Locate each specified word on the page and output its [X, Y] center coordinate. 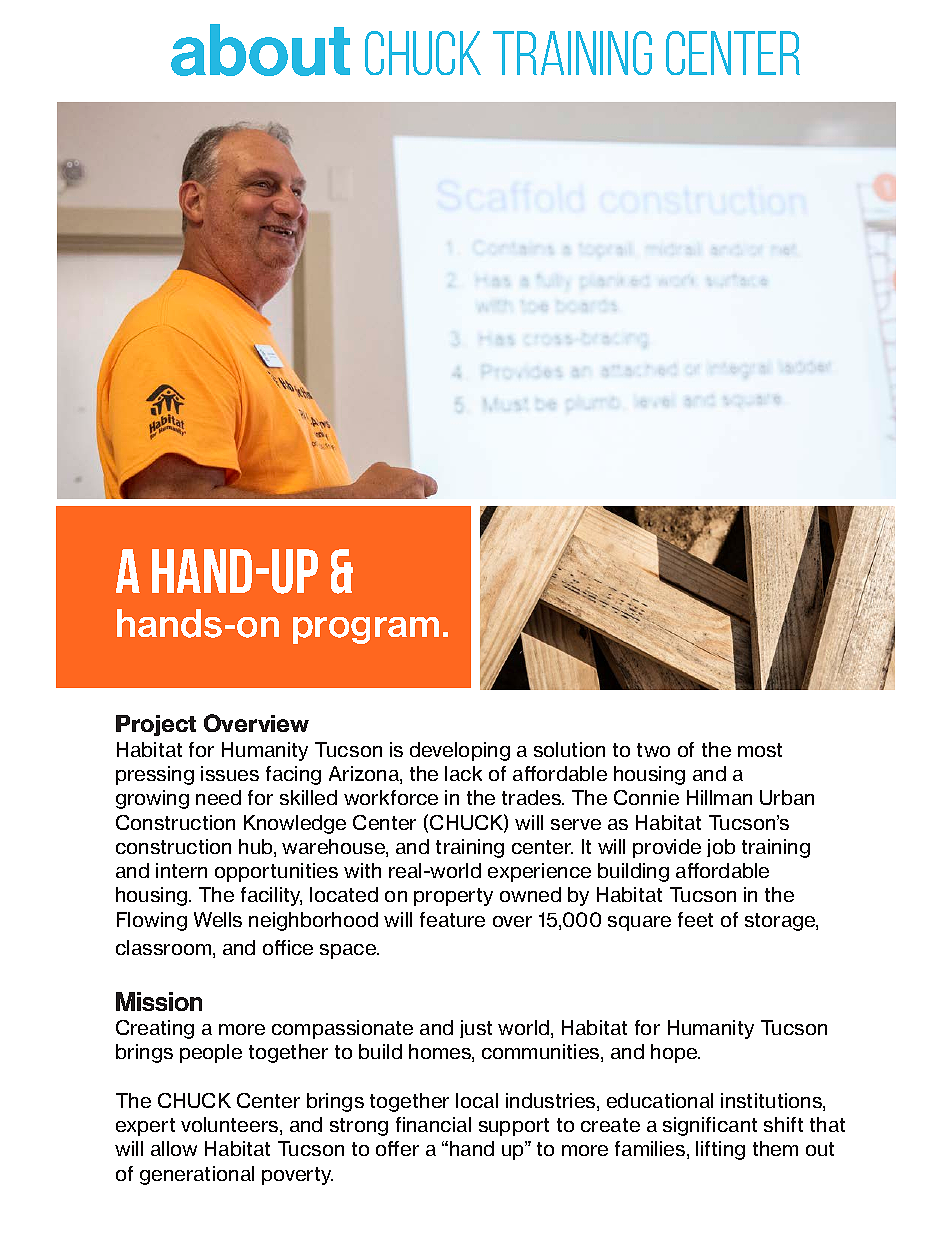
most [760, 750]
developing [460, 751]
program [366, 630]
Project [156, 725]
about [260, 50]
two [653, 750]
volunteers [231, 1126]
